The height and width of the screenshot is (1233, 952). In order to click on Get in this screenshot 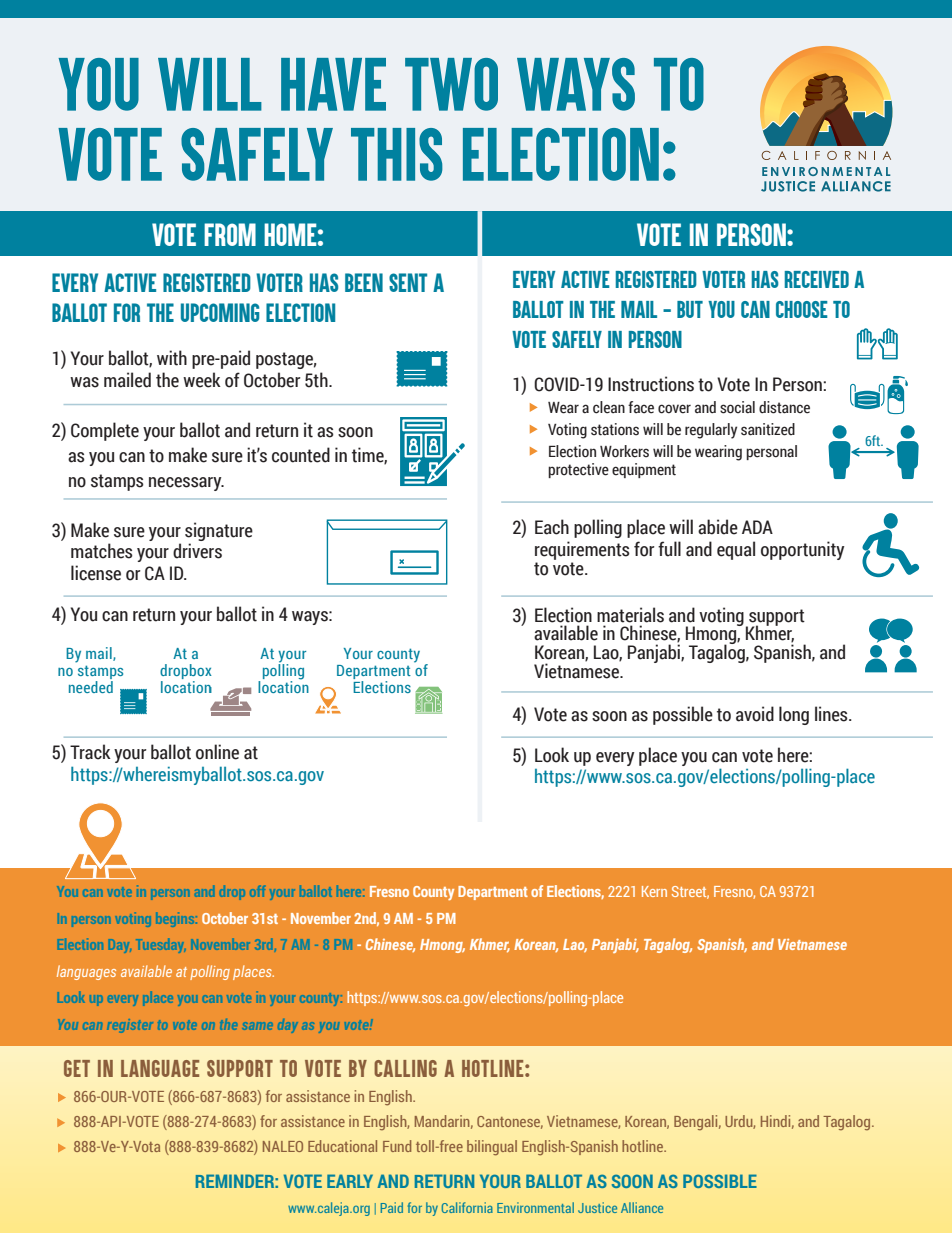, I will do `click(77, 1068)`.
